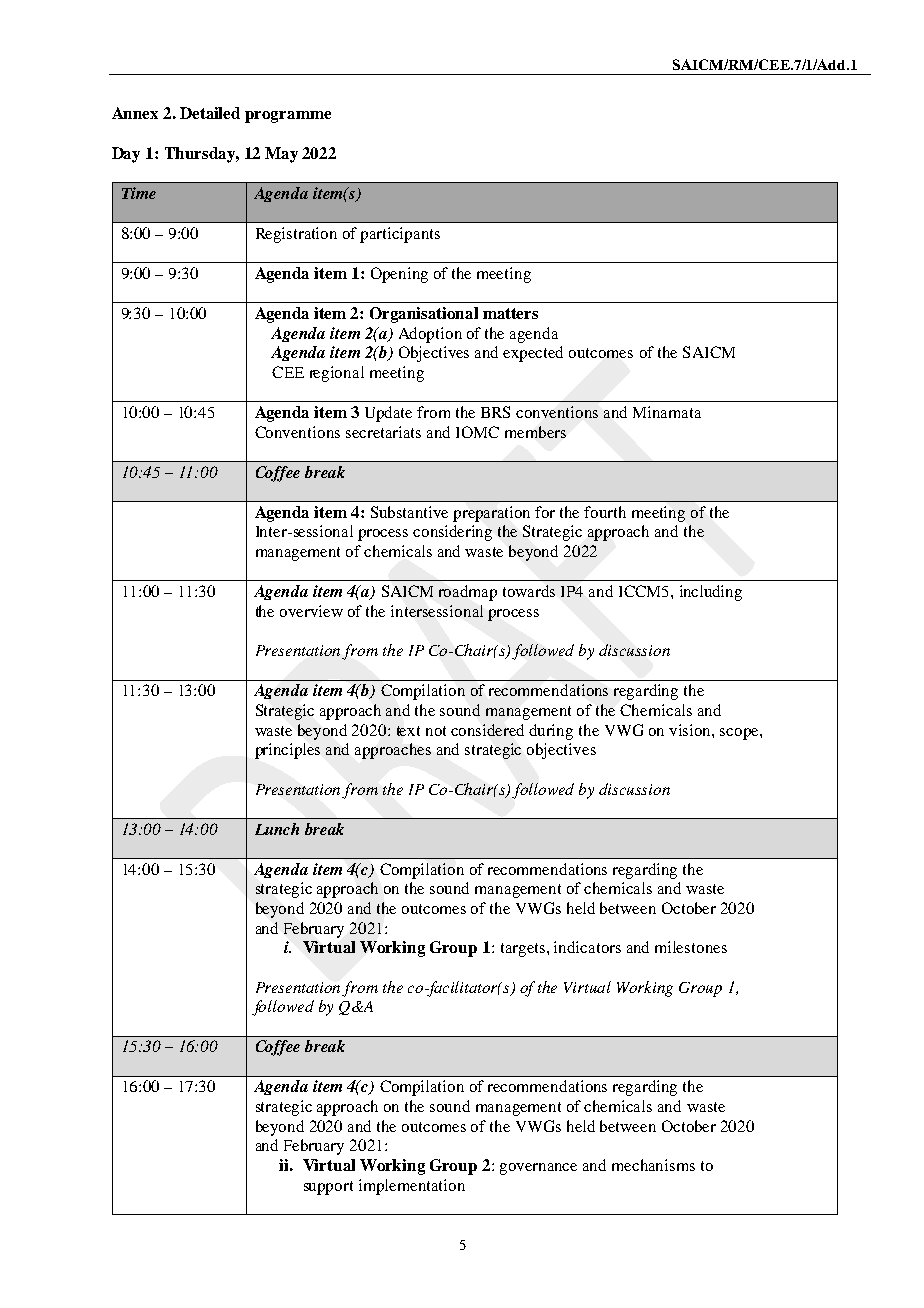  I want to click on participants, so click(400, 235).
